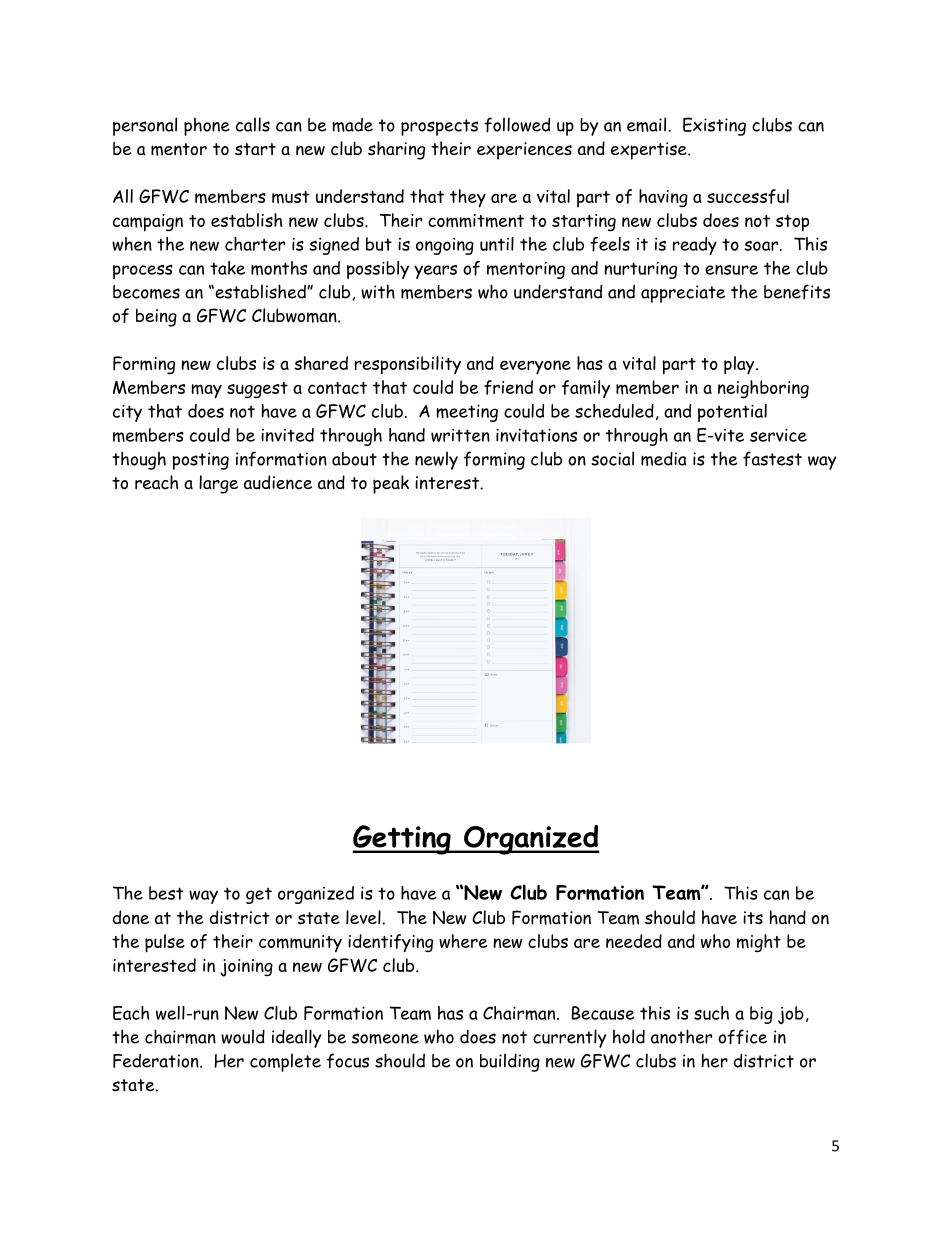 This image has height=1233, width=952. I want to click on would, so click(243, 1036).
